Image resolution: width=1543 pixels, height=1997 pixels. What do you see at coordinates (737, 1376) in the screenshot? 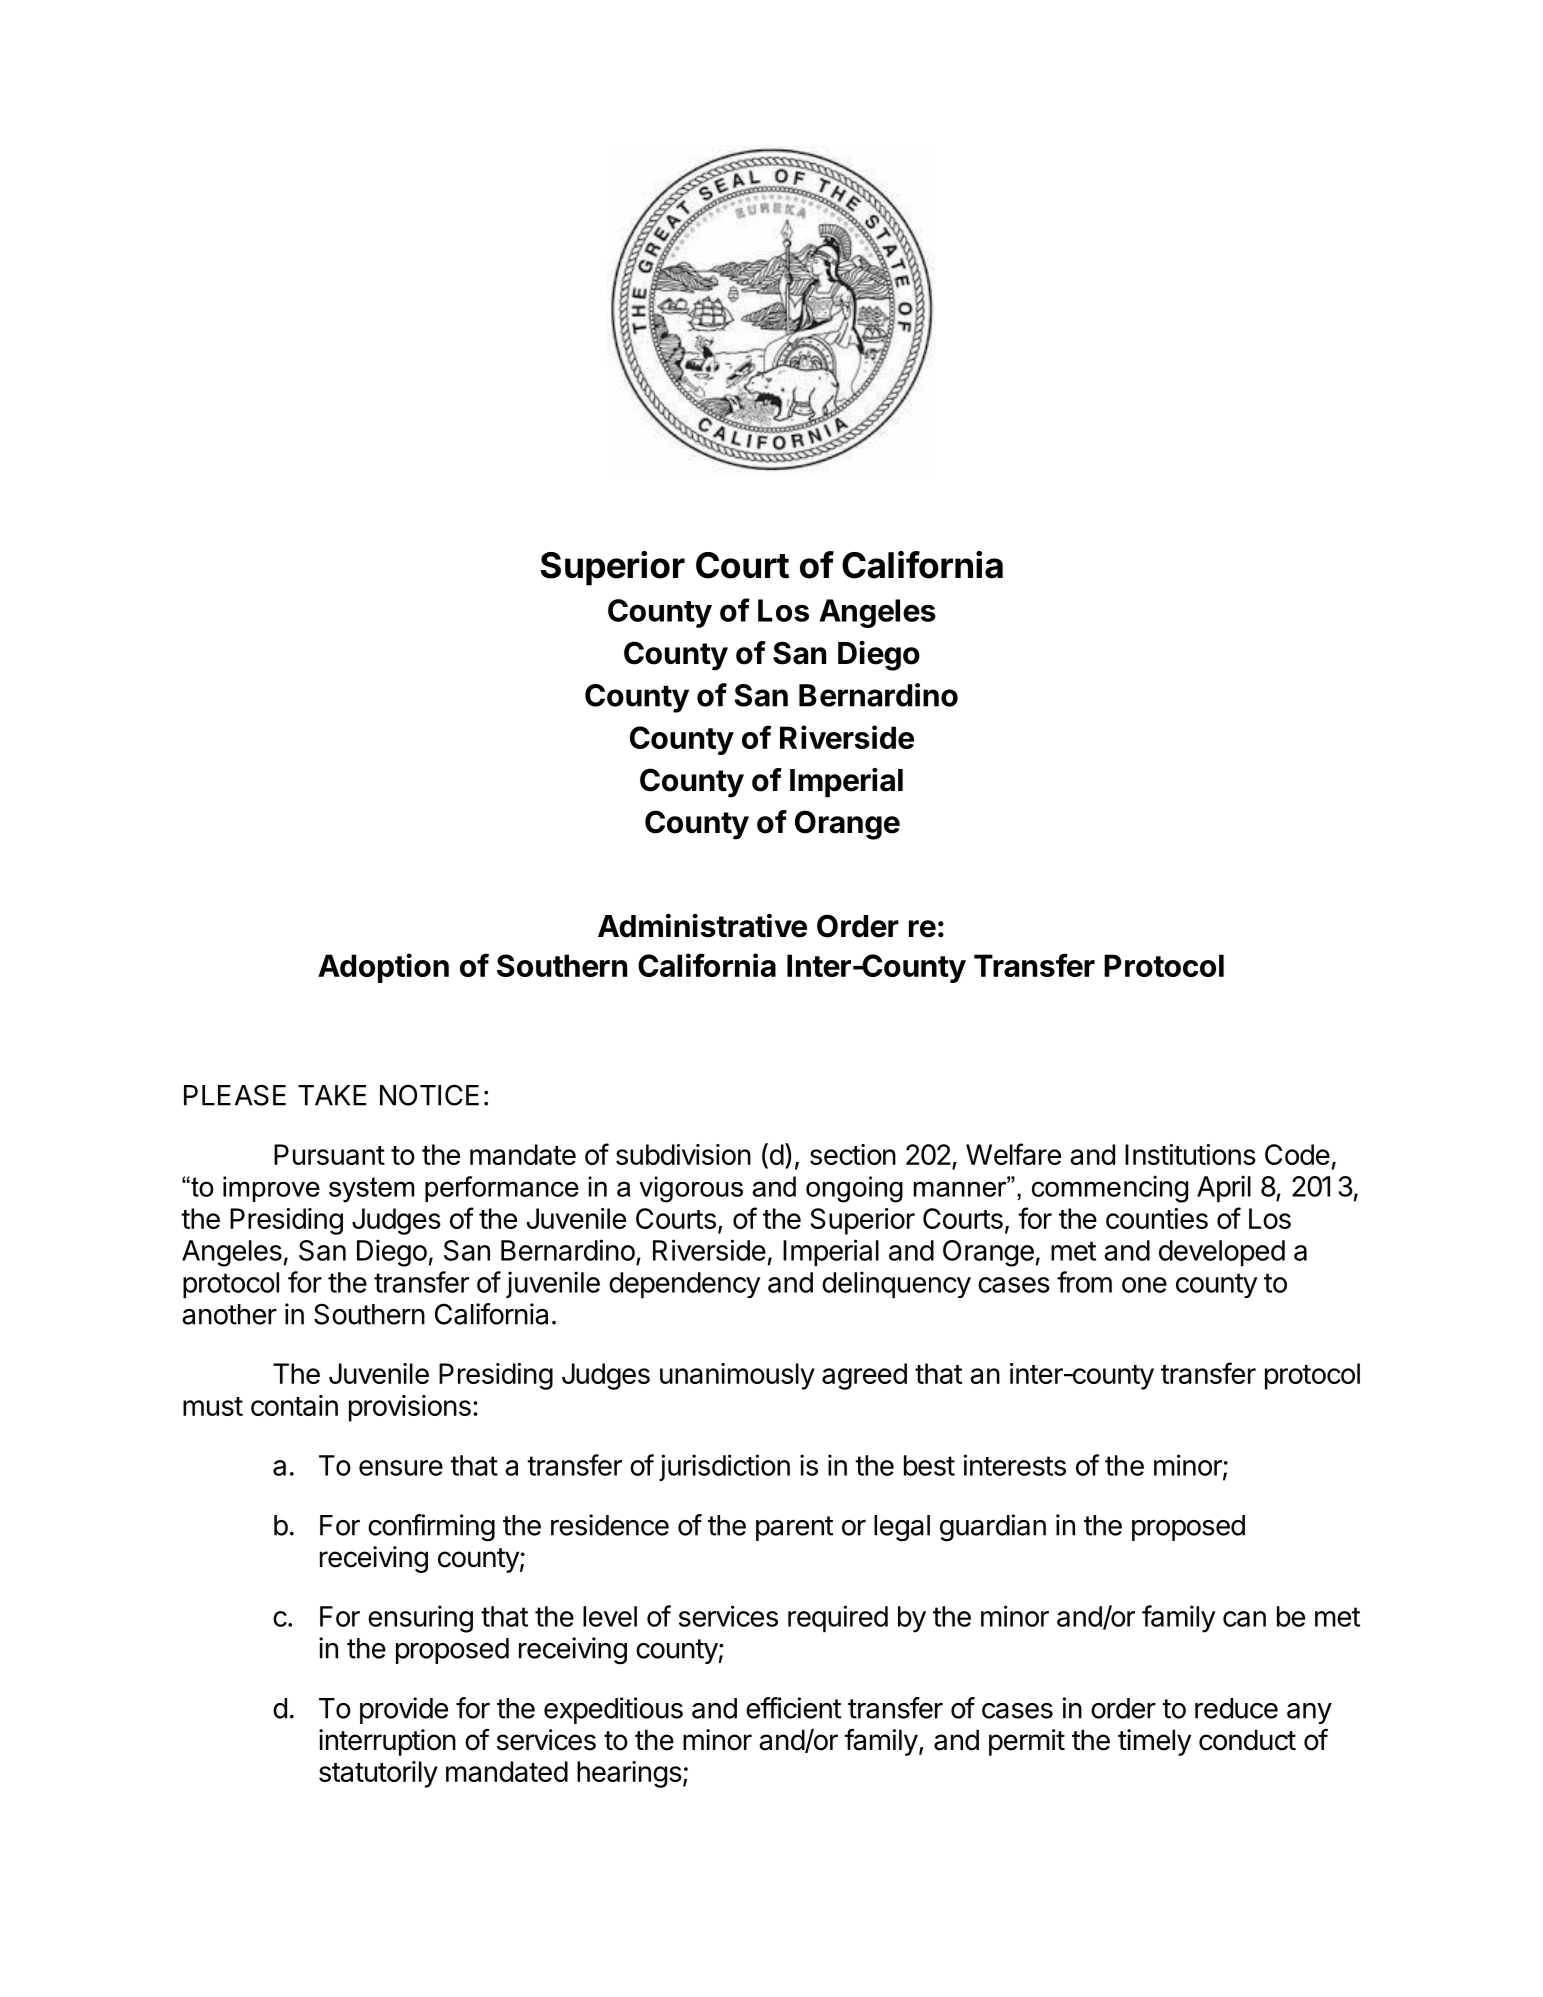
I see `unanimously` at bounding box center [737, 1376].
